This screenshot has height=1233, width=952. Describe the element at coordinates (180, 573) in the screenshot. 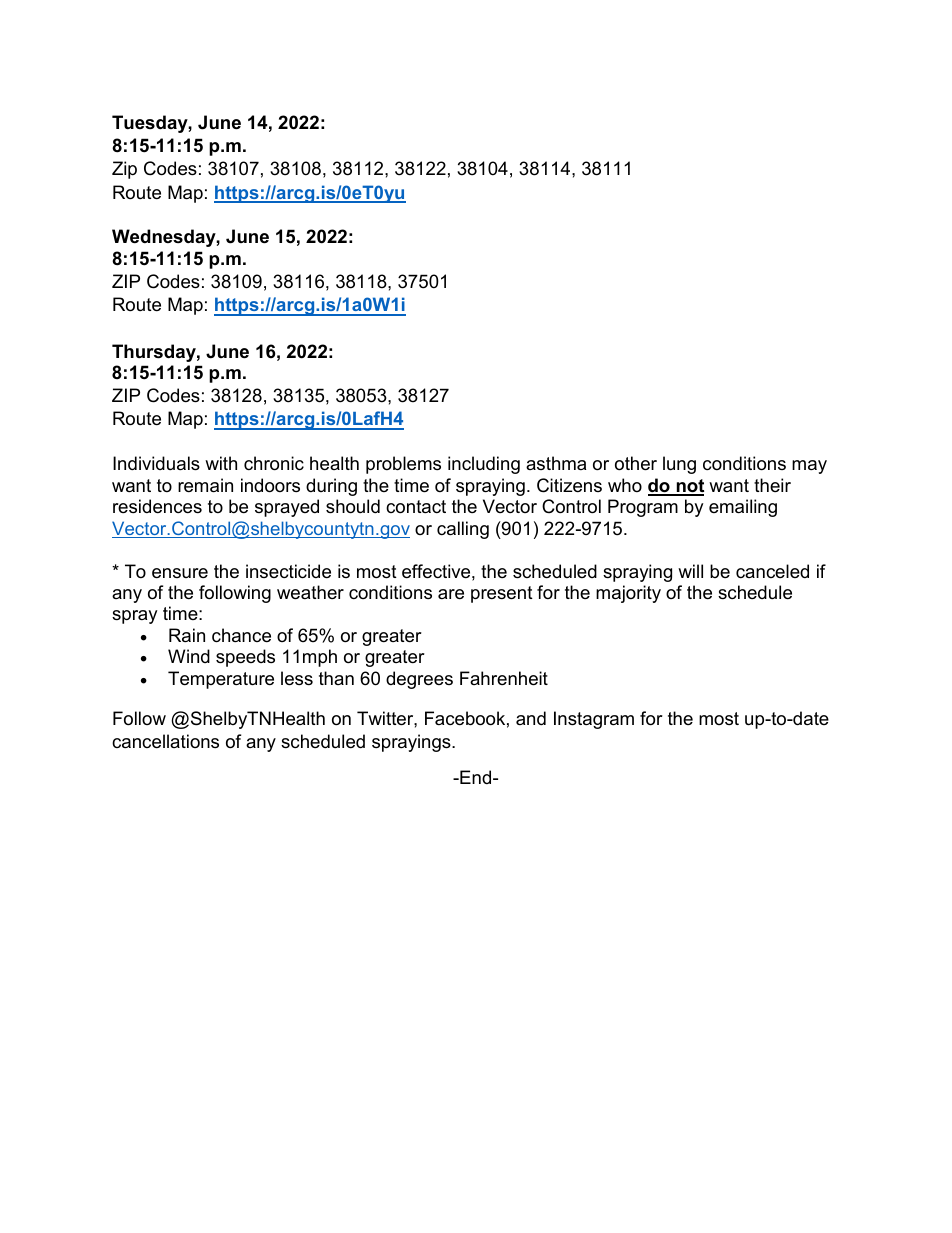

I see `ensure` at that location.
